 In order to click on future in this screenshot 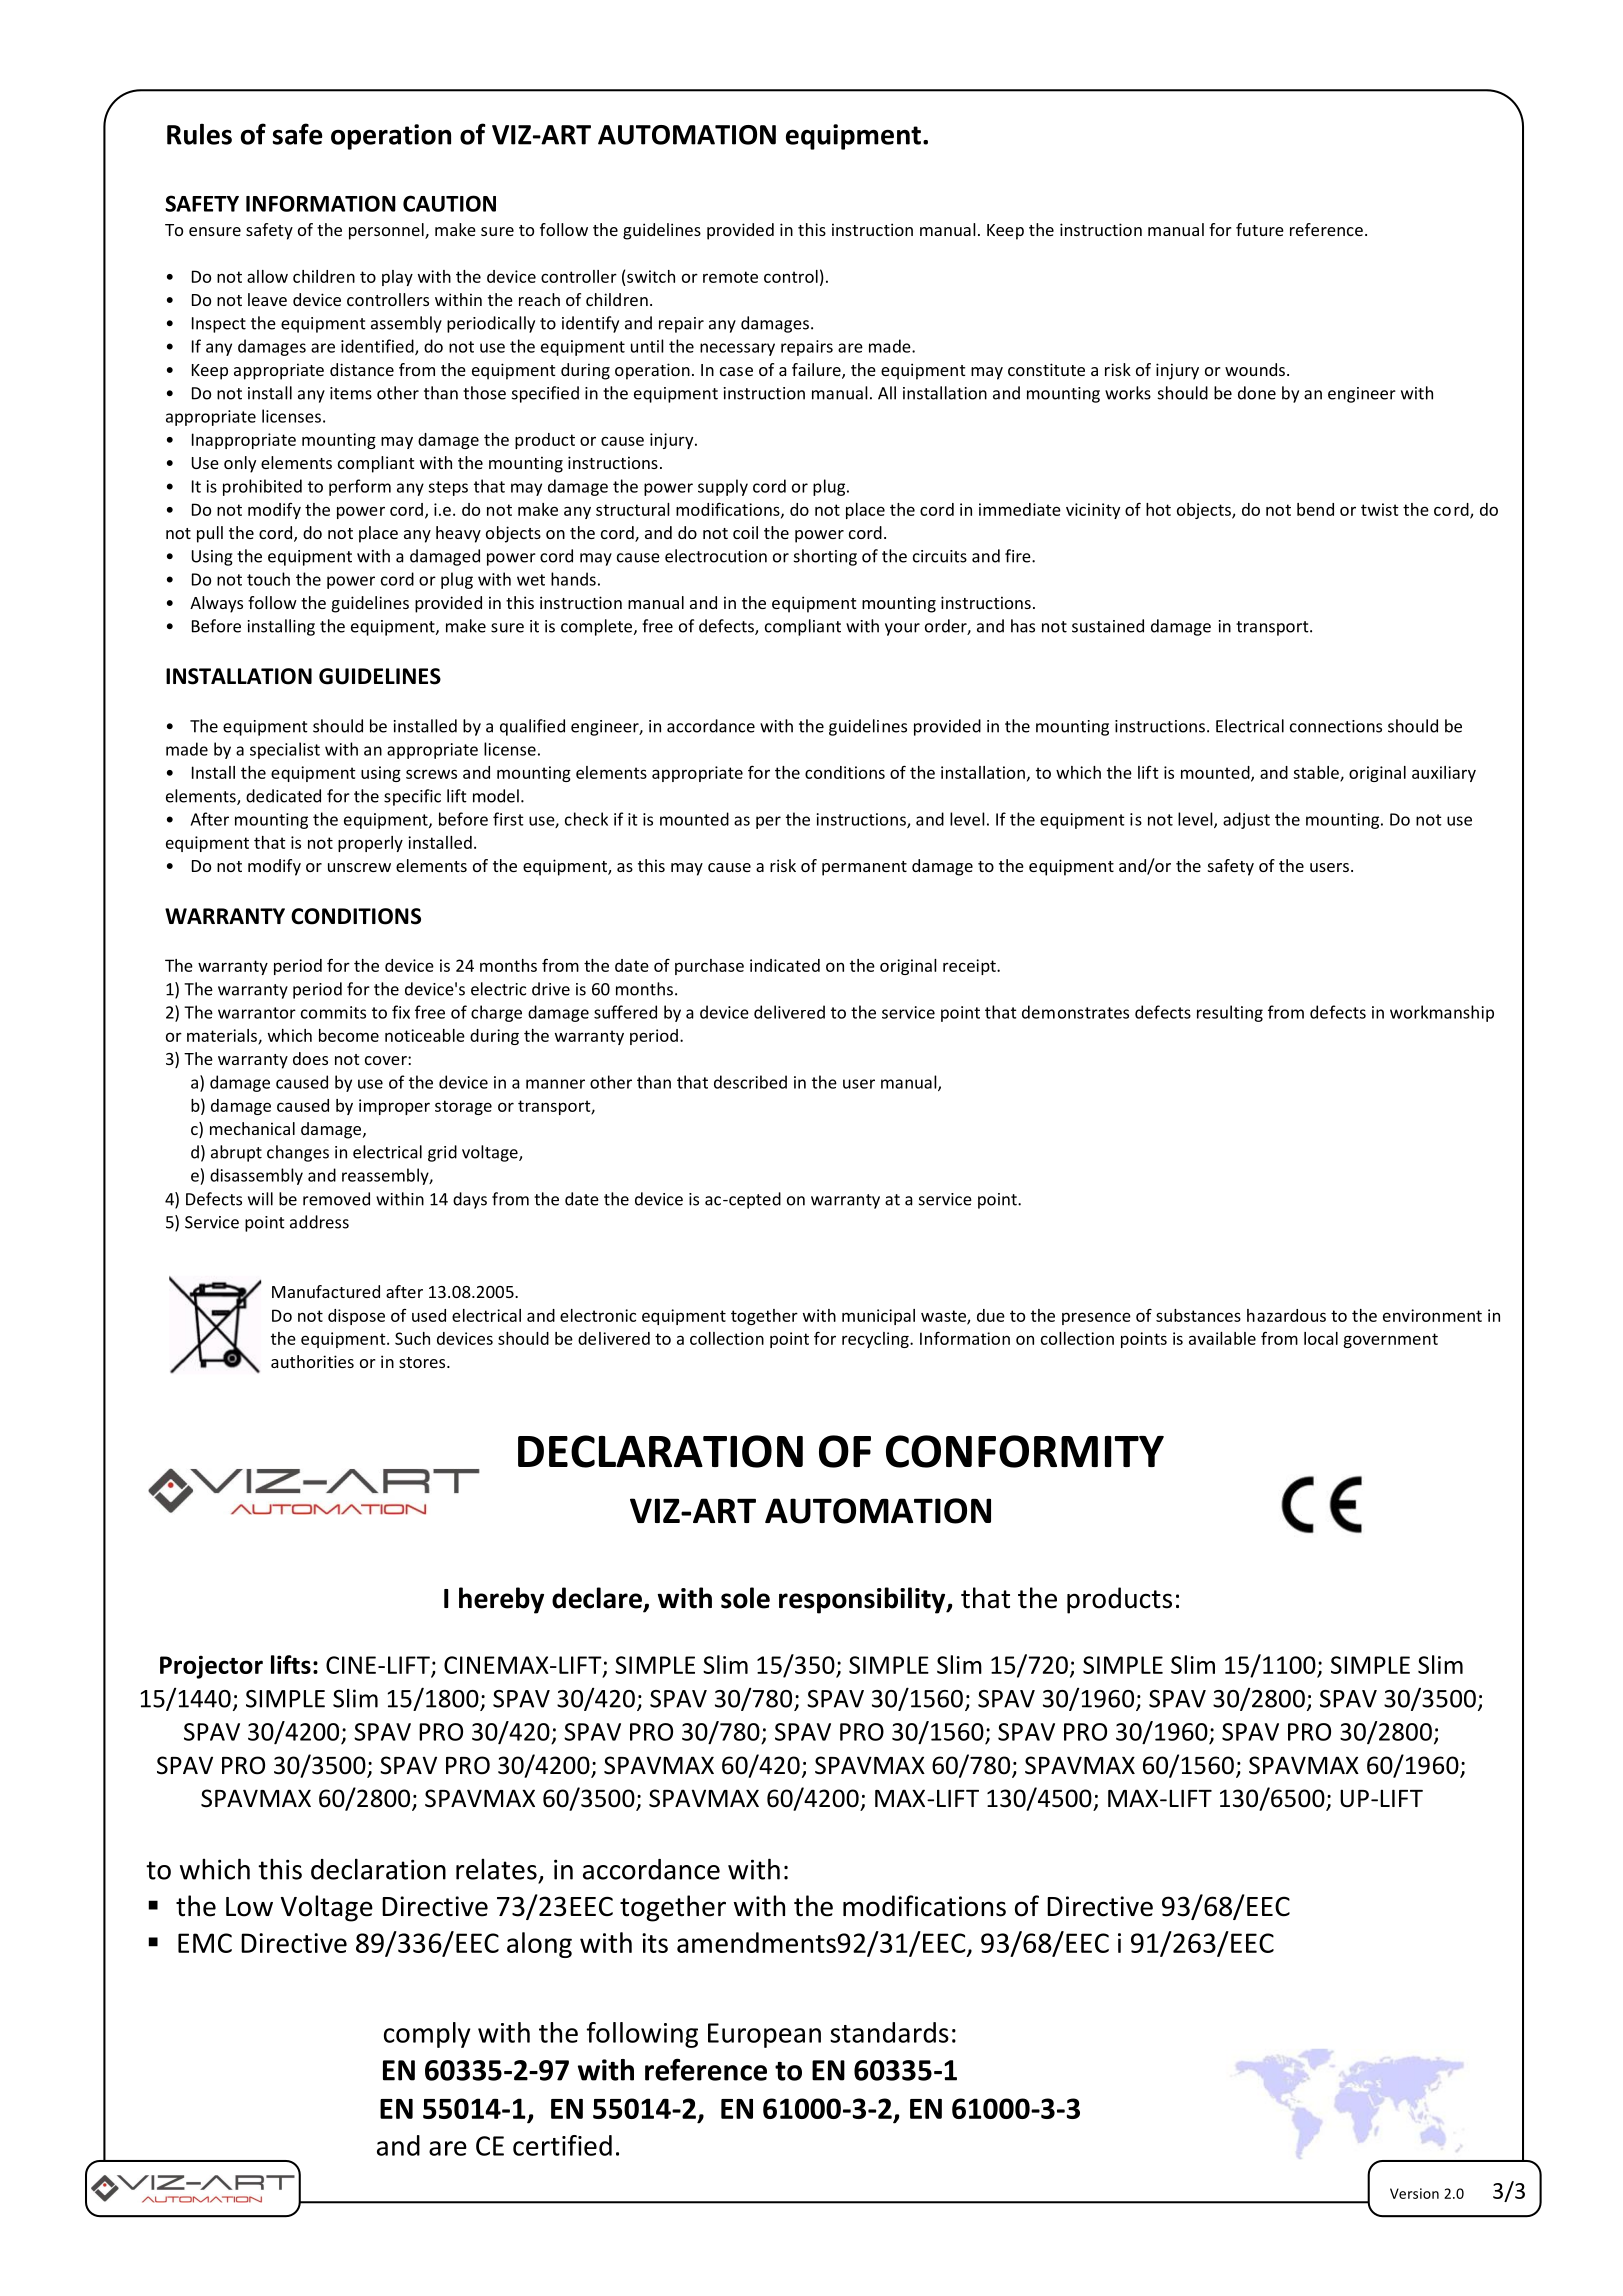, I will do `click(1260, 229)`.
